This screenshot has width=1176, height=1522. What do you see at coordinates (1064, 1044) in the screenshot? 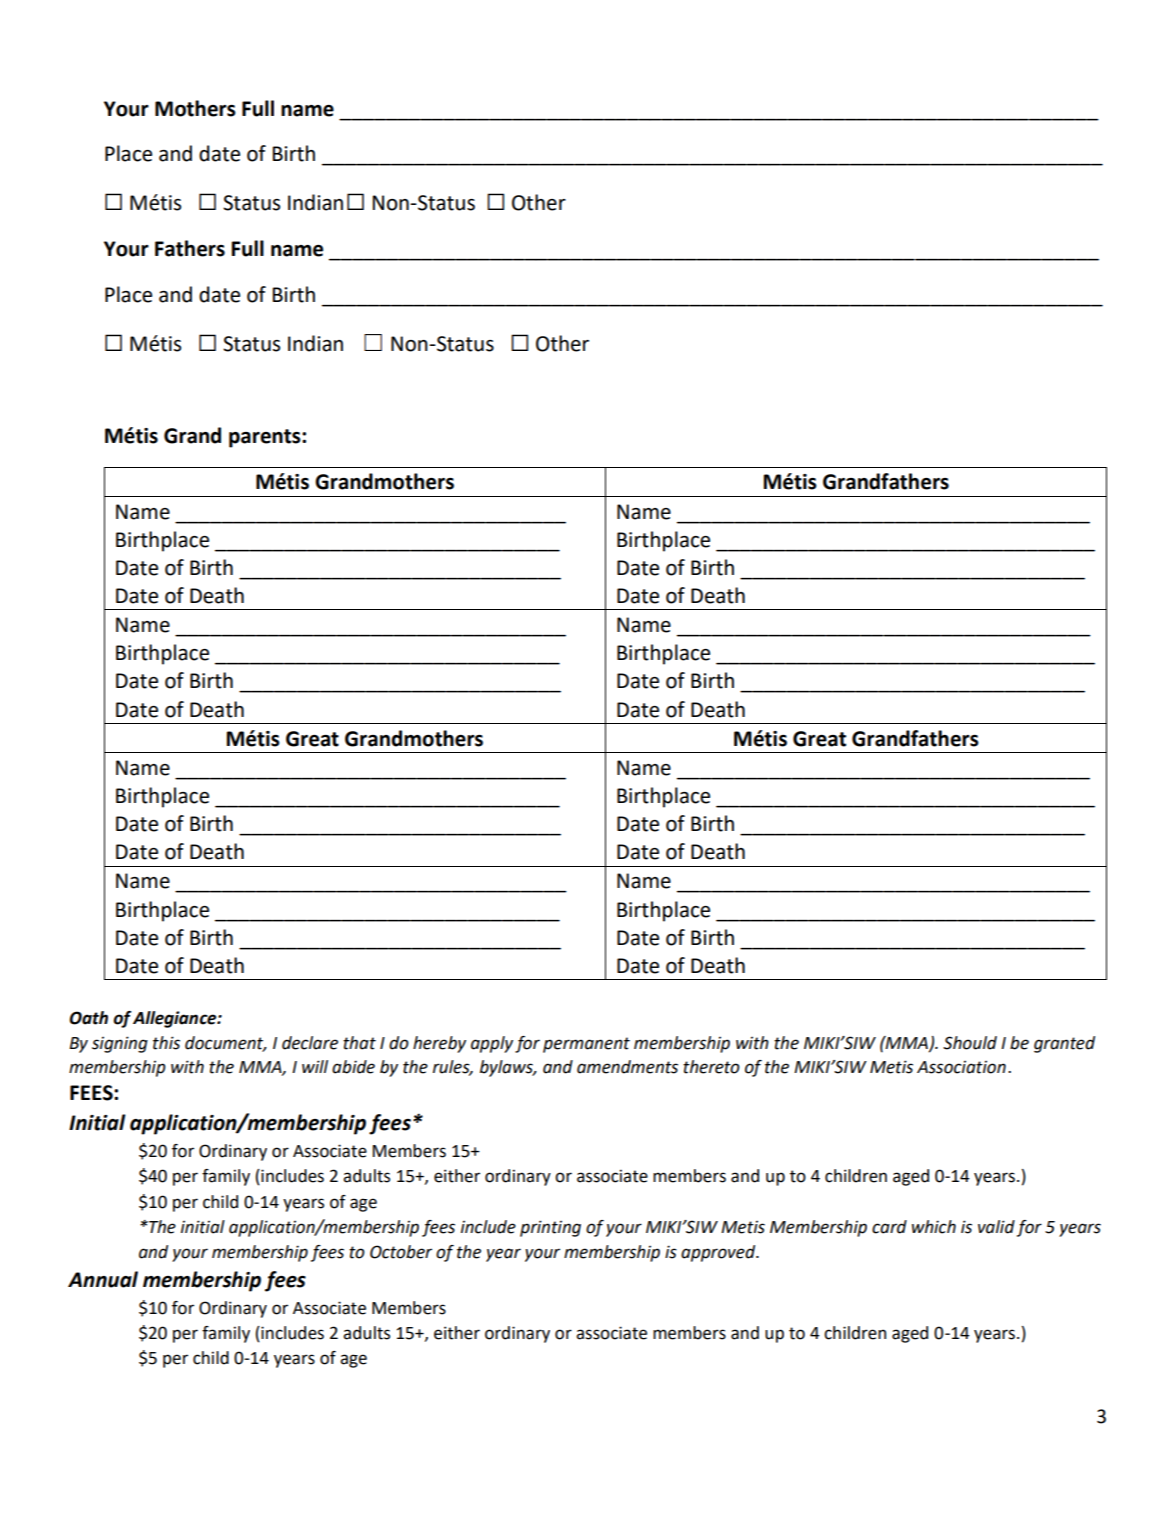
I see `granted` at bounding box center [1064, 1044].
